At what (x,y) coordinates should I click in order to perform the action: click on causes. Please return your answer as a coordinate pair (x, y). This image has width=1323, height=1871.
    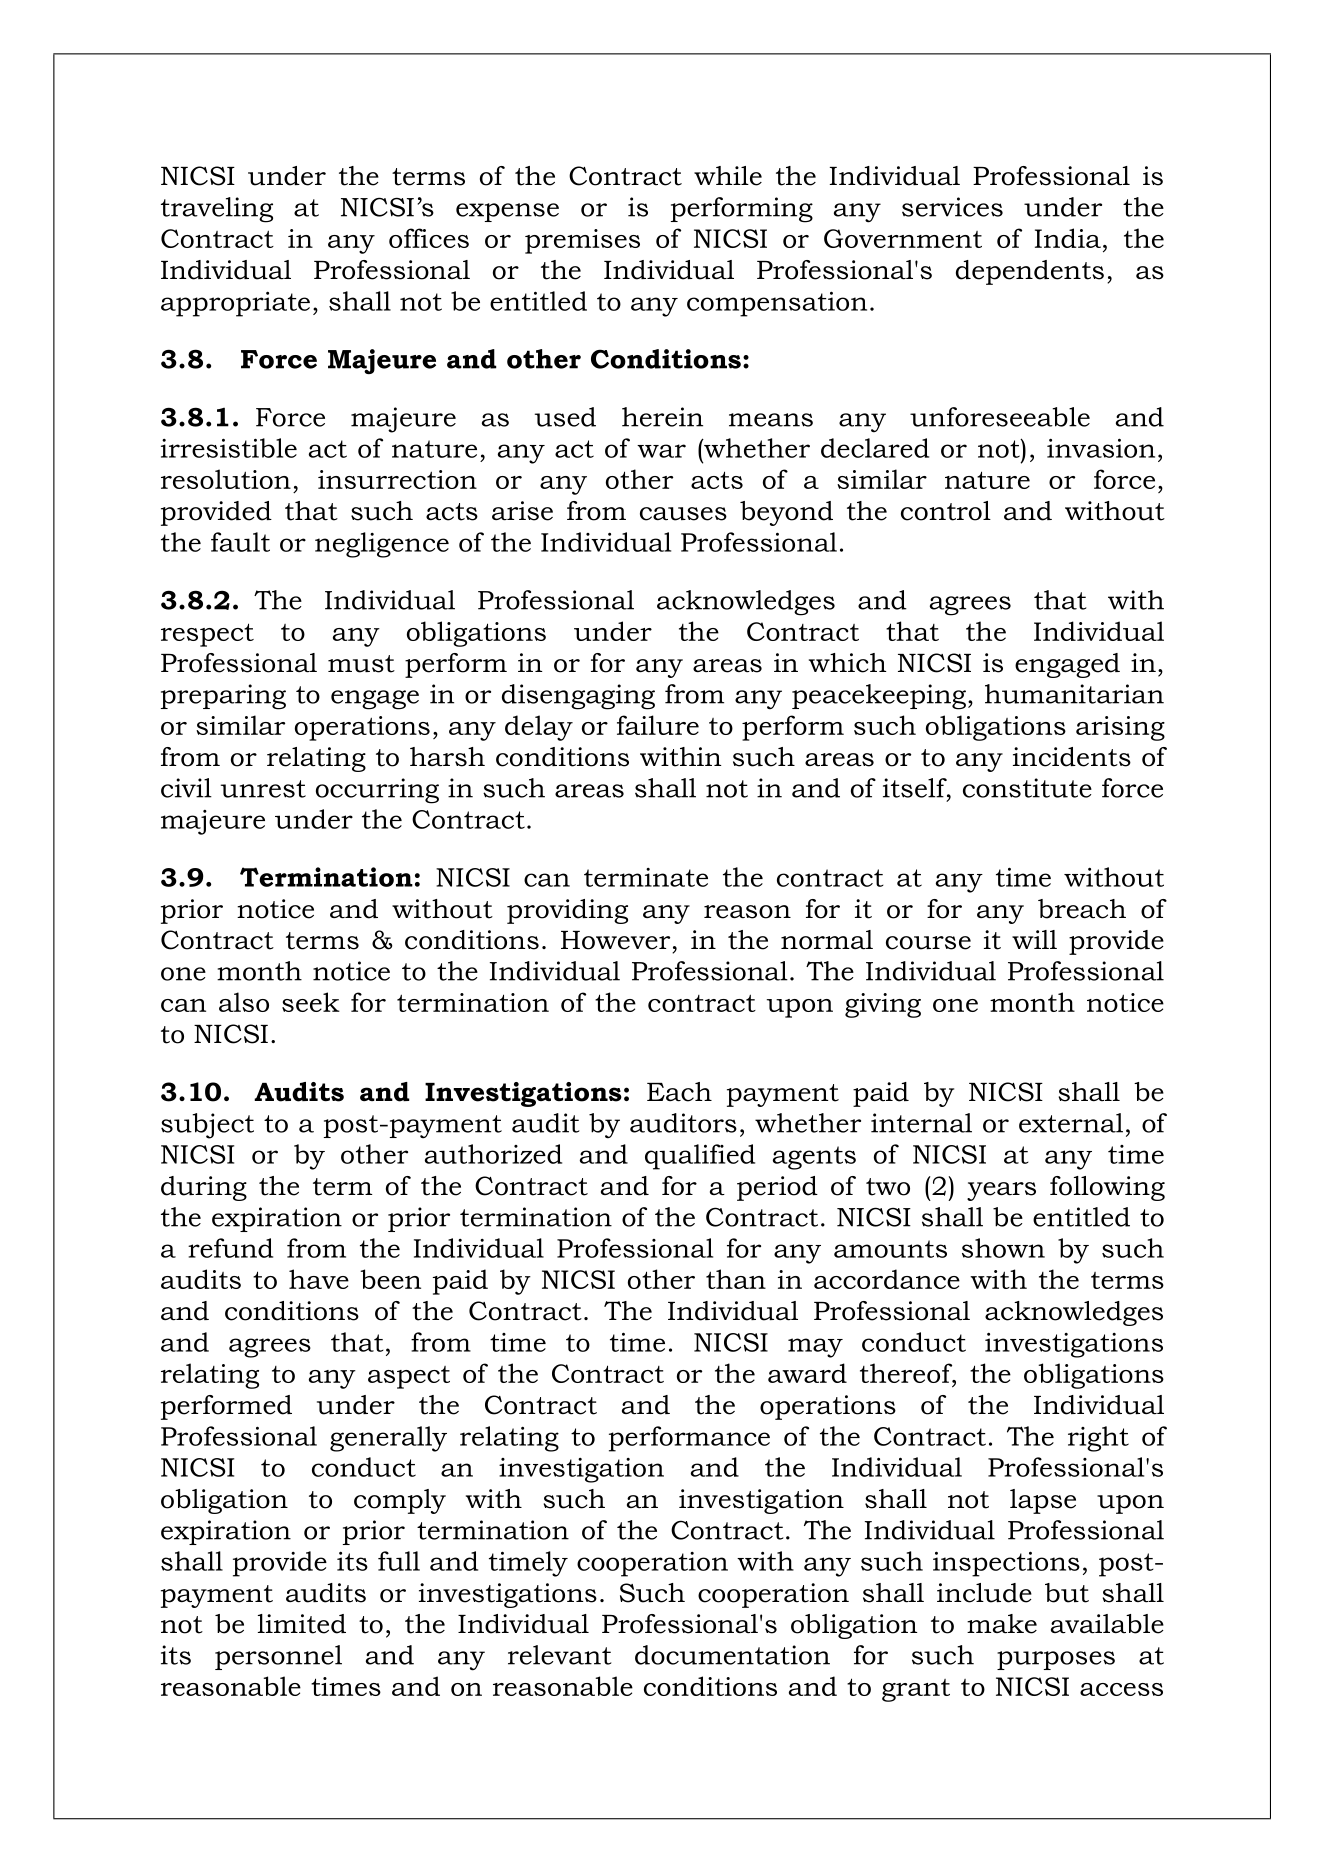
    Looking at the image, I should click on (683, 514).
